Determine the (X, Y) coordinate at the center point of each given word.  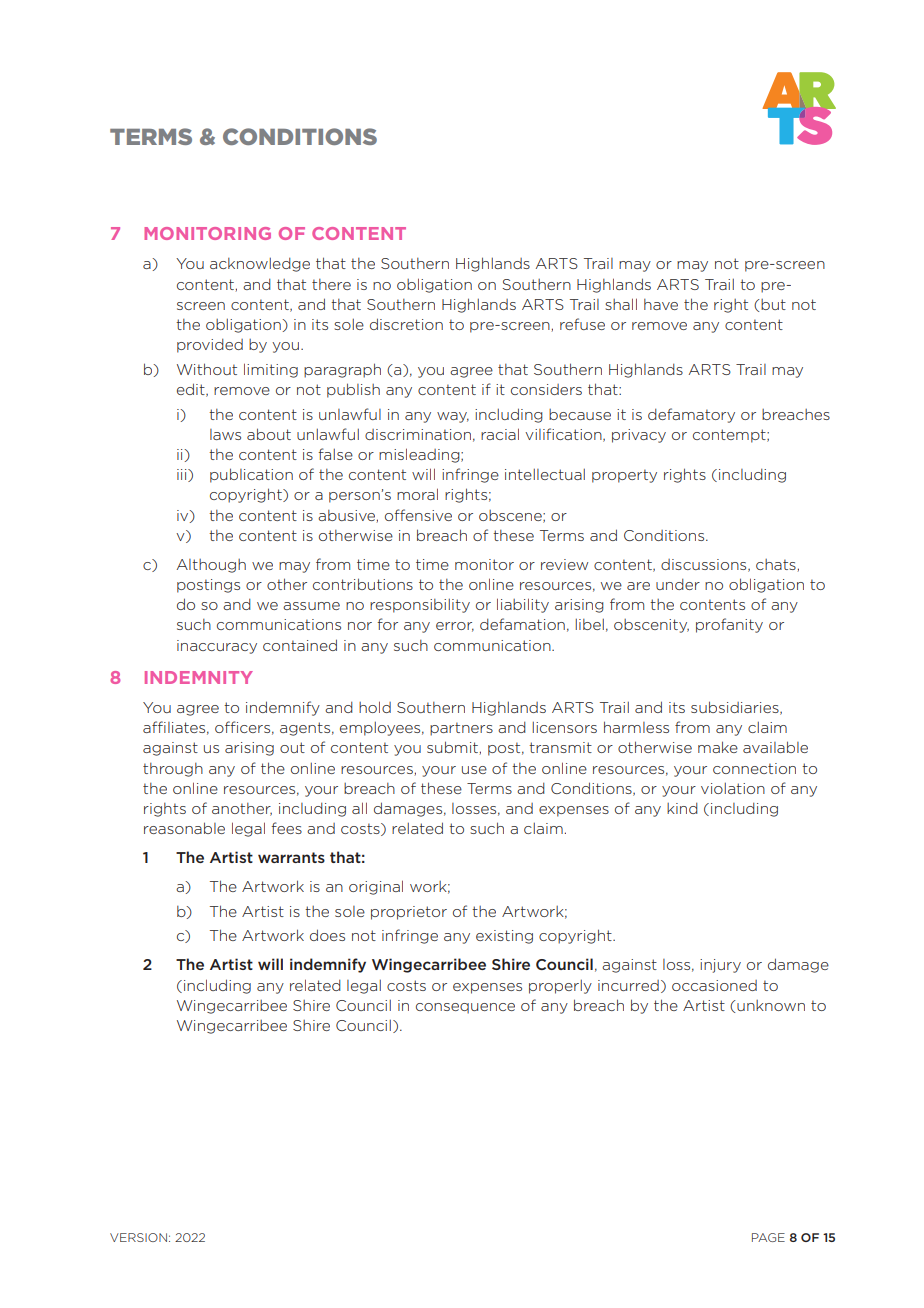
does (327, 935)
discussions (705, 565)
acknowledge (260, 264)
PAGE (768, 1237)
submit (453, 748)
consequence (465, 1008)
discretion (406, 324)
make (718, 747)
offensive (418, 515)
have (661, 304)
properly (560, 986)
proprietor (409, 913)
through (173, 770)
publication (251, 475)
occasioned (714, 985)
